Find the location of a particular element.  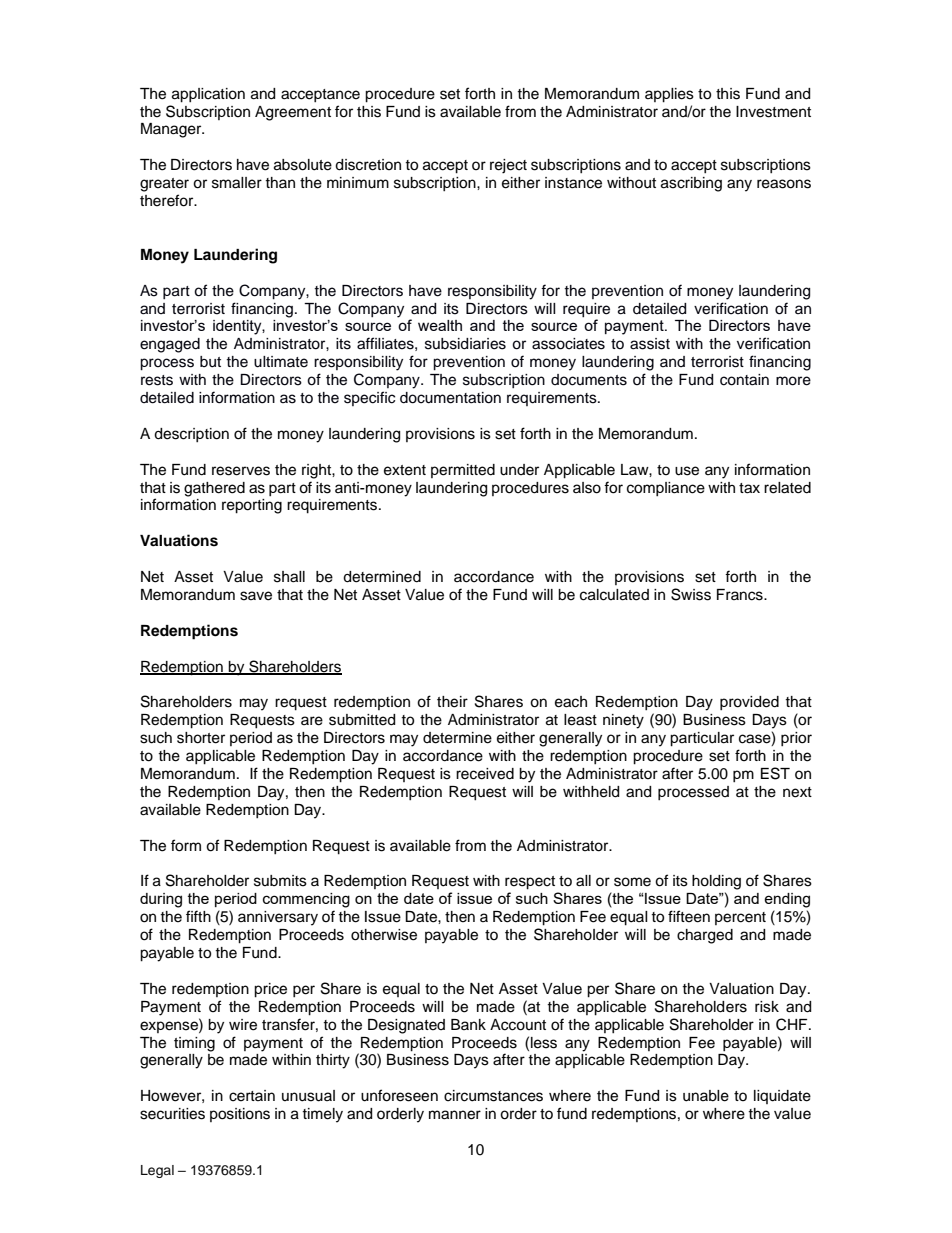

positions is located at coordinates (240, 1115).
